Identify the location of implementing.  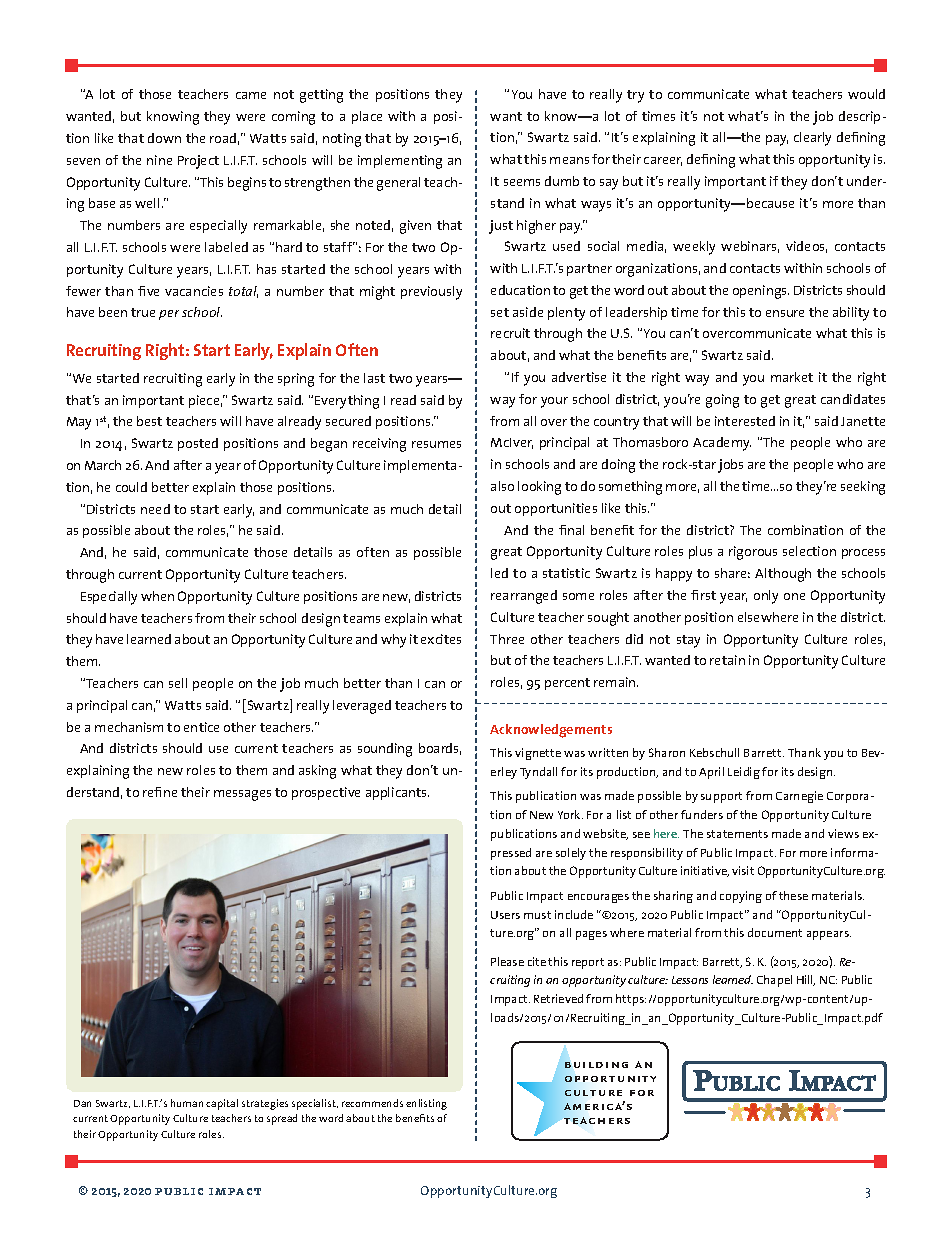
(400, 162).
